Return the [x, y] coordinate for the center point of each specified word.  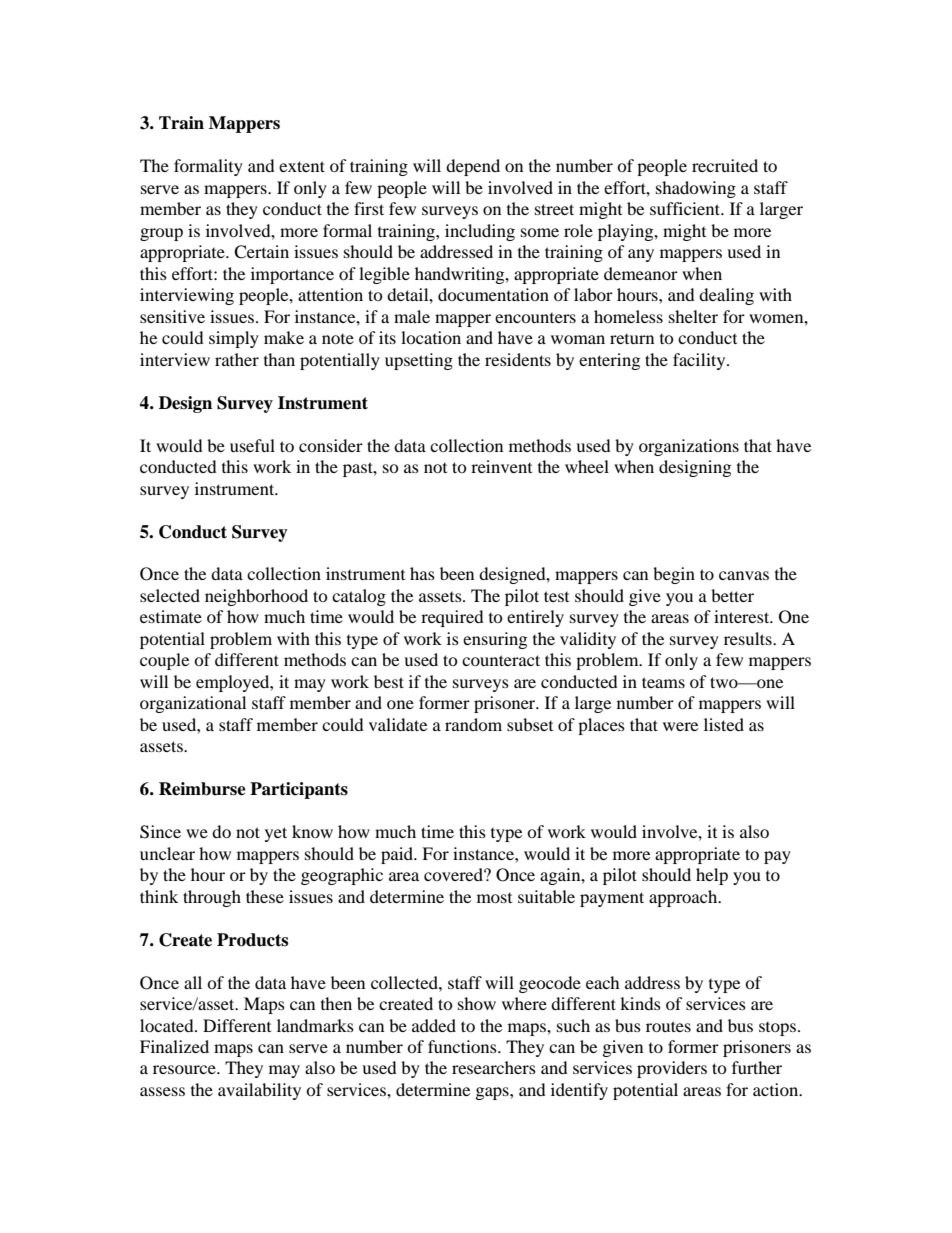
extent [302, 166]
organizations [689, 447]
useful [252, 445]
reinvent [501, 466]
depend [473, 167]
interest [743, 616]
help [712, 876]
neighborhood [256, 597]
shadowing [696, 189]
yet [276, 834]
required [452, 618]
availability [259, 1091]
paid [398, 855]
